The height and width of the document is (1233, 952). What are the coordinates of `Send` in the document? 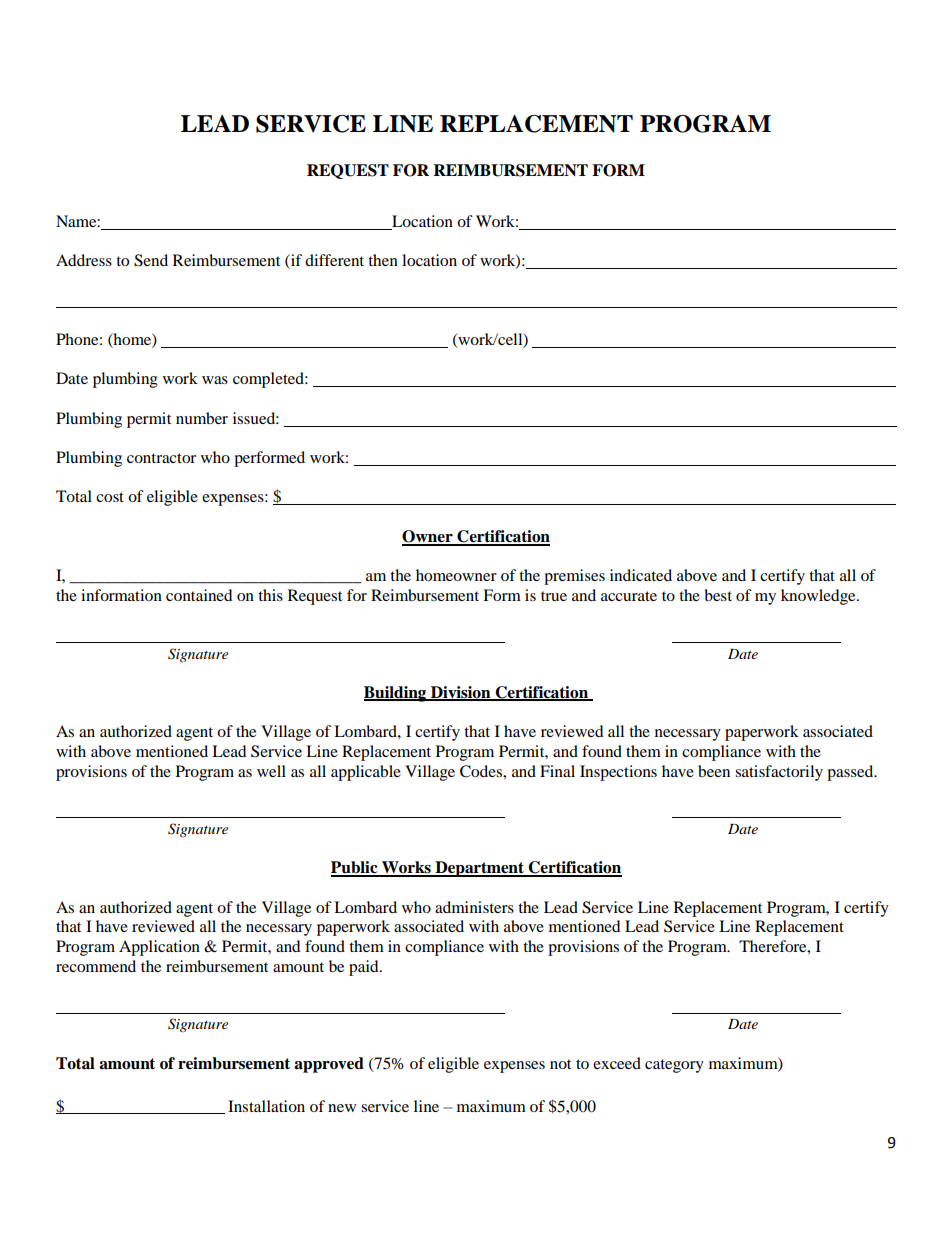 It's located at (151, 260).
